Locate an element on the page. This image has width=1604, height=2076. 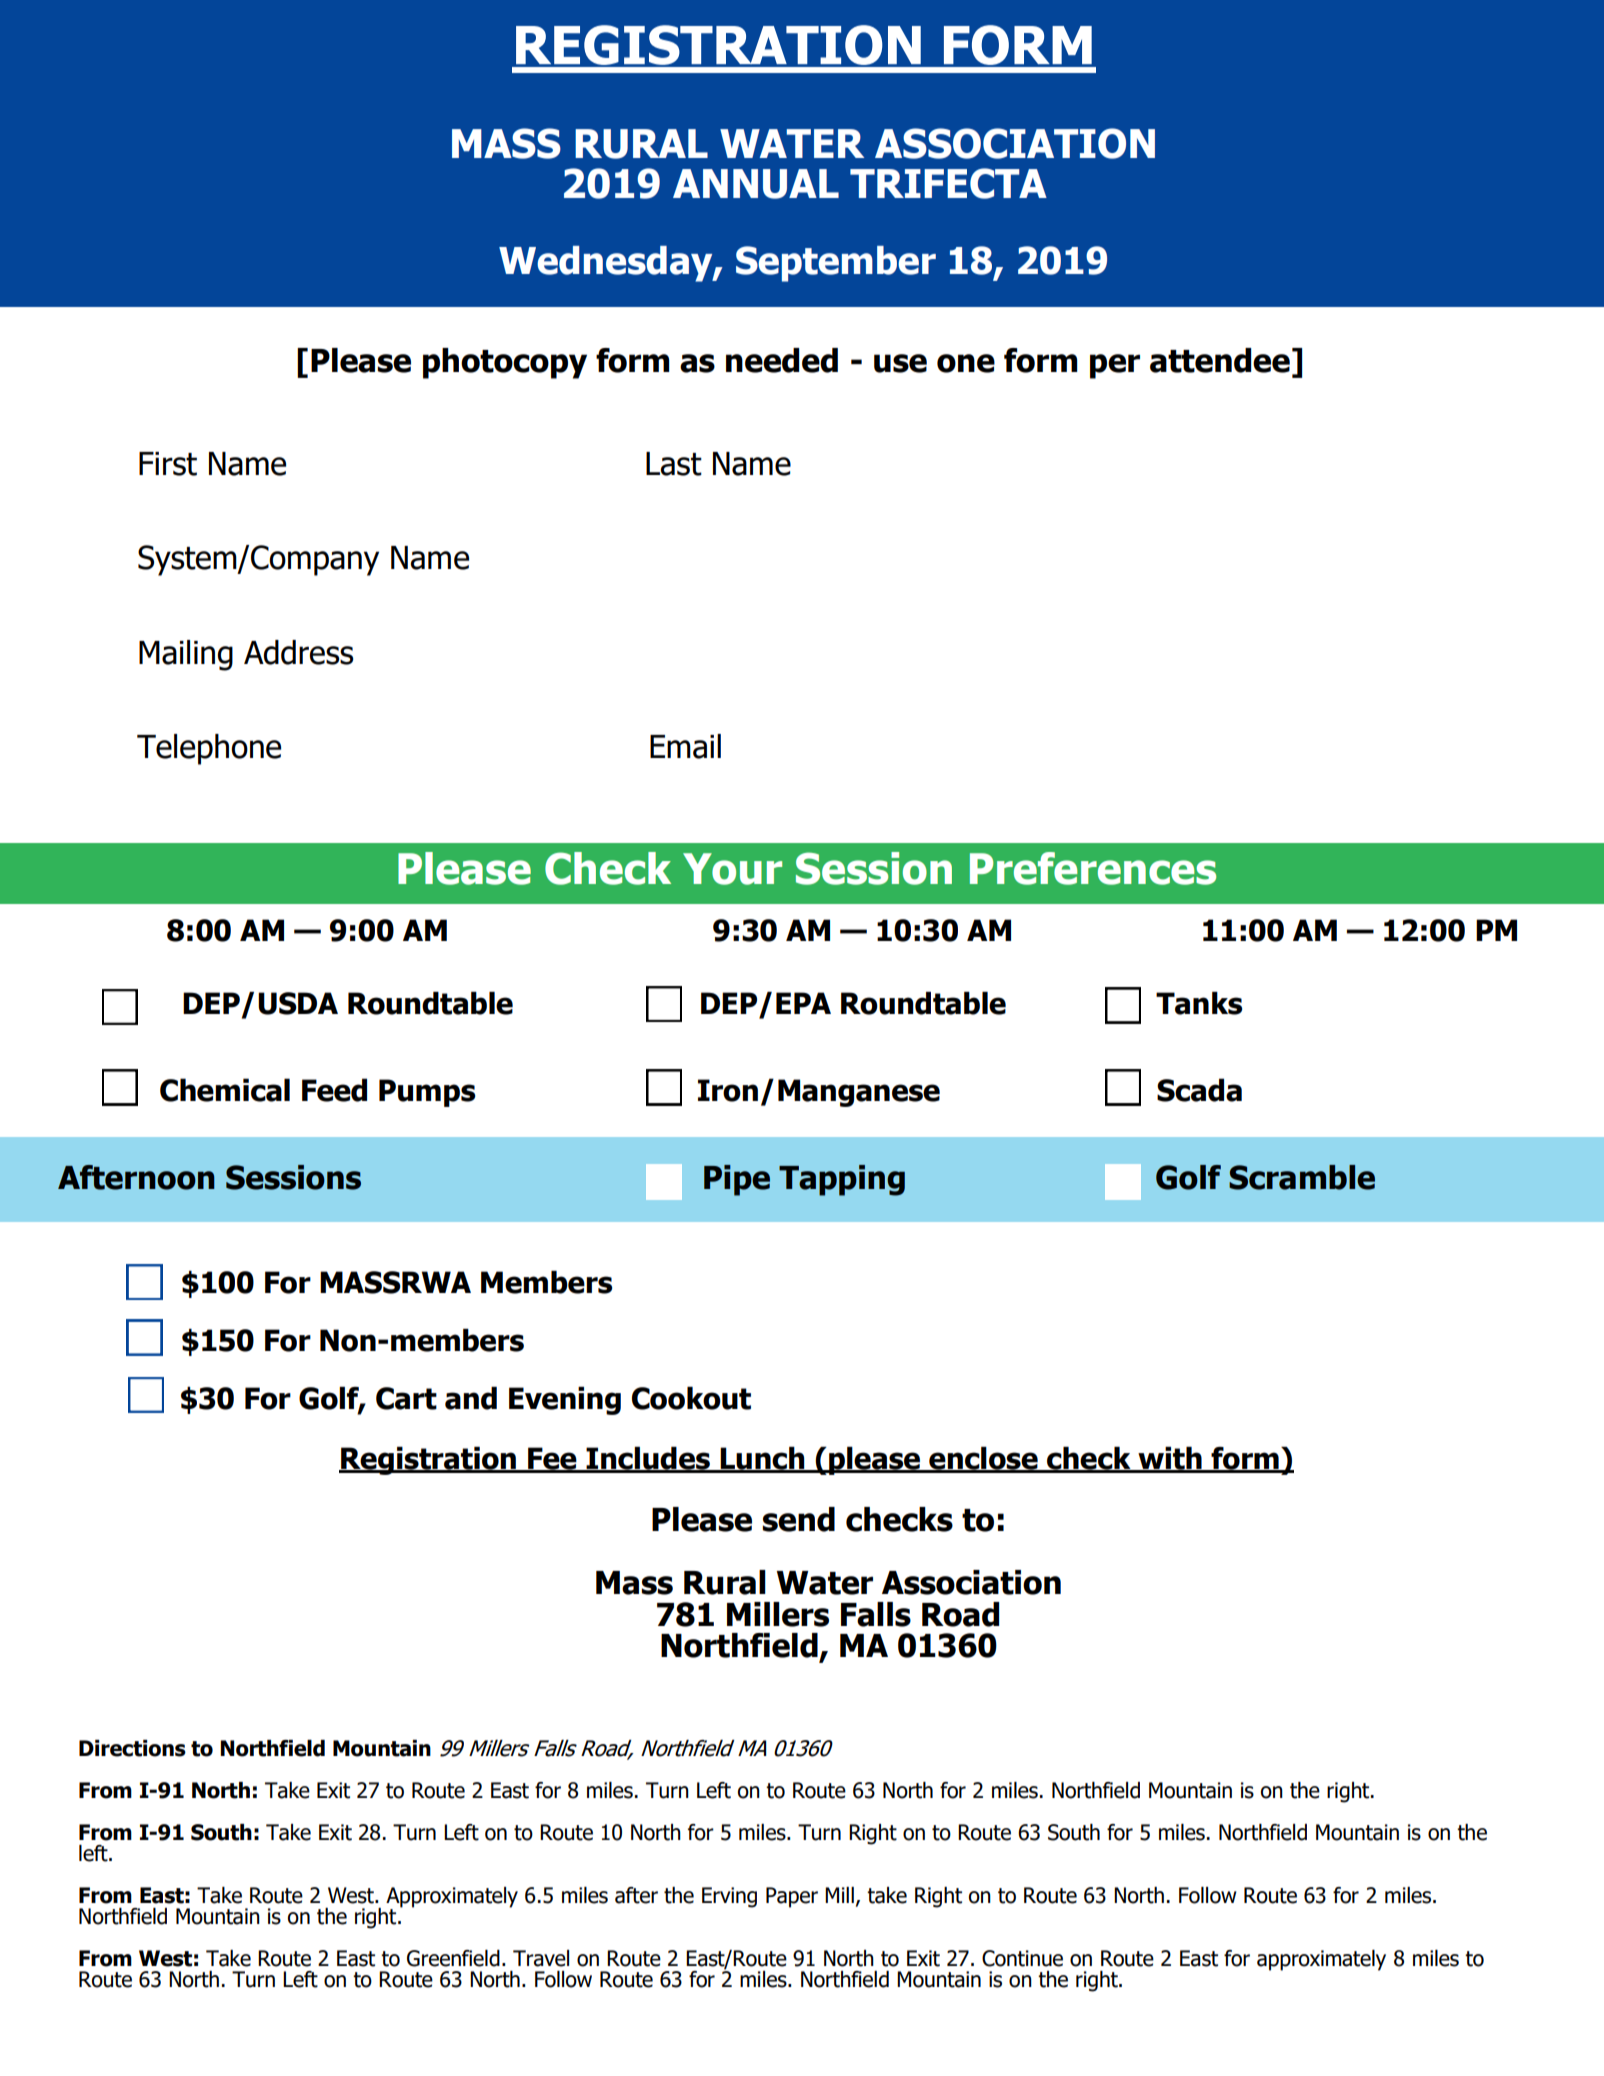
Pipe is located at coordinates (737, 1180).
